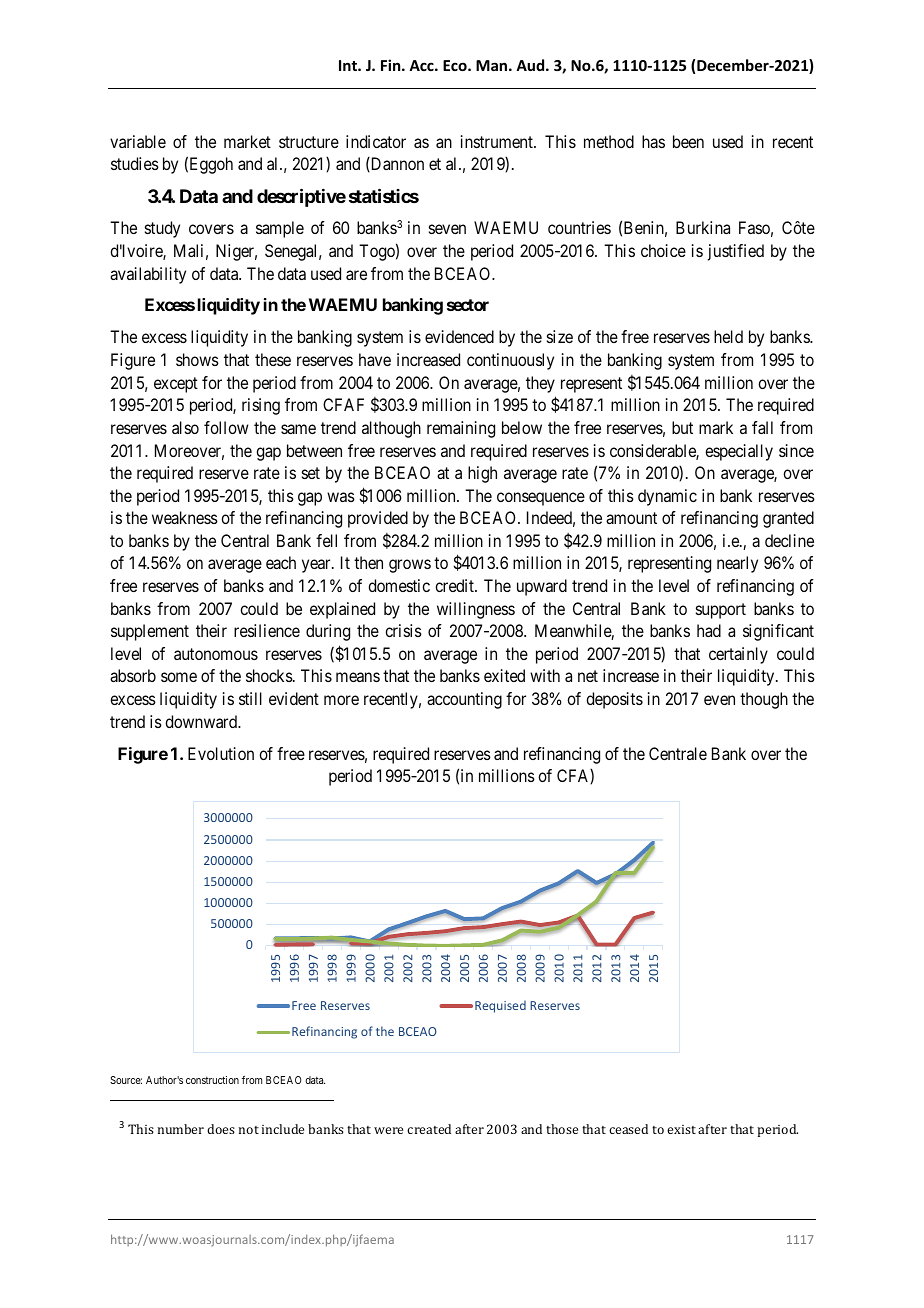  What do you see at coordinates (197, 359) in the screenshot?
I see `shows` at bounding box center [197, 359].
